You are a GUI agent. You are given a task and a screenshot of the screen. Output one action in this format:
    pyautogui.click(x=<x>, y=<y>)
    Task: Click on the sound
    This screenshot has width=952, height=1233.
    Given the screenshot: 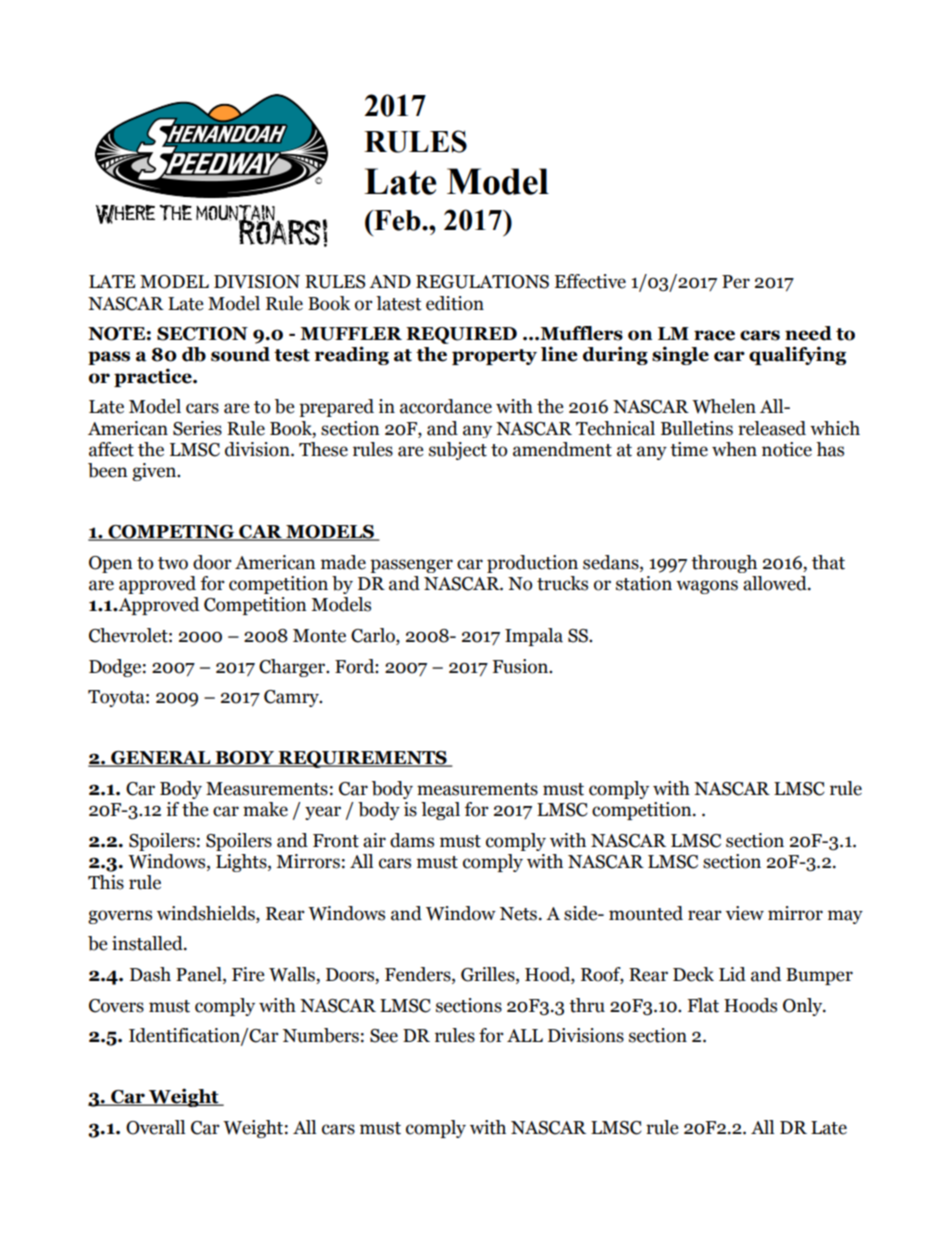 What is the action you would take?
    pyautogui.click(x=240, y=354)
